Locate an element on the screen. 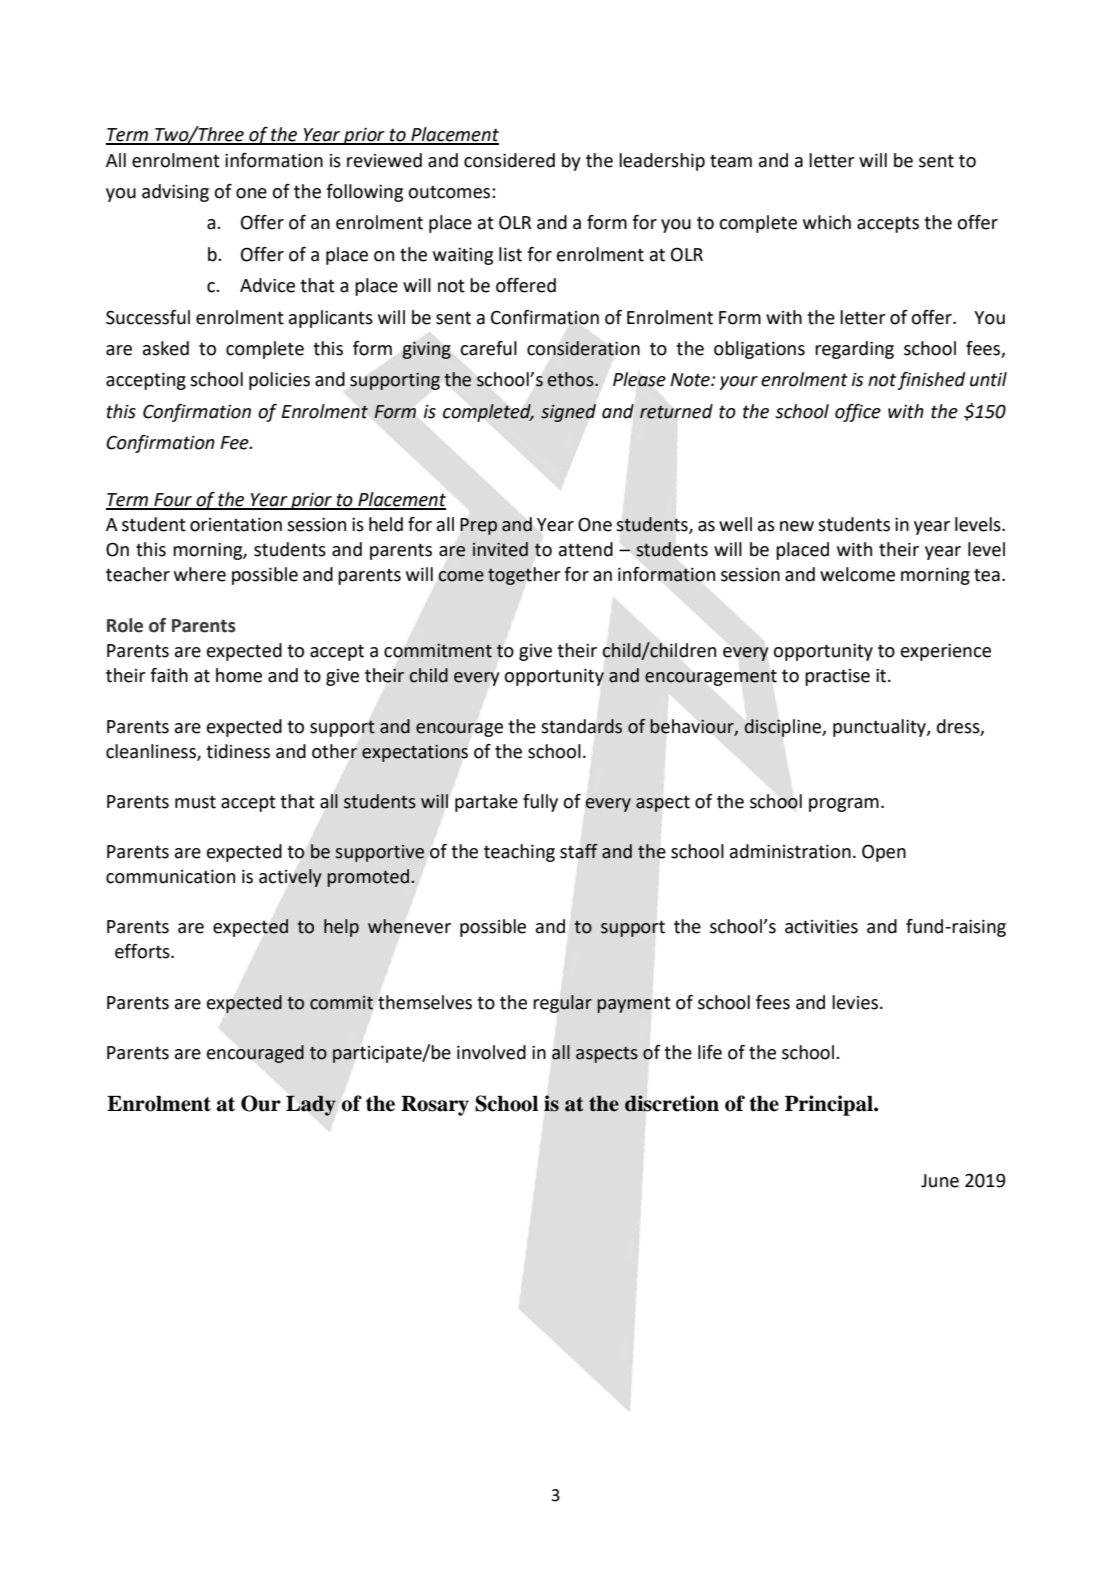 This screenshot has width=1112, height=1573. staff is located at coordinates (579, 851).
